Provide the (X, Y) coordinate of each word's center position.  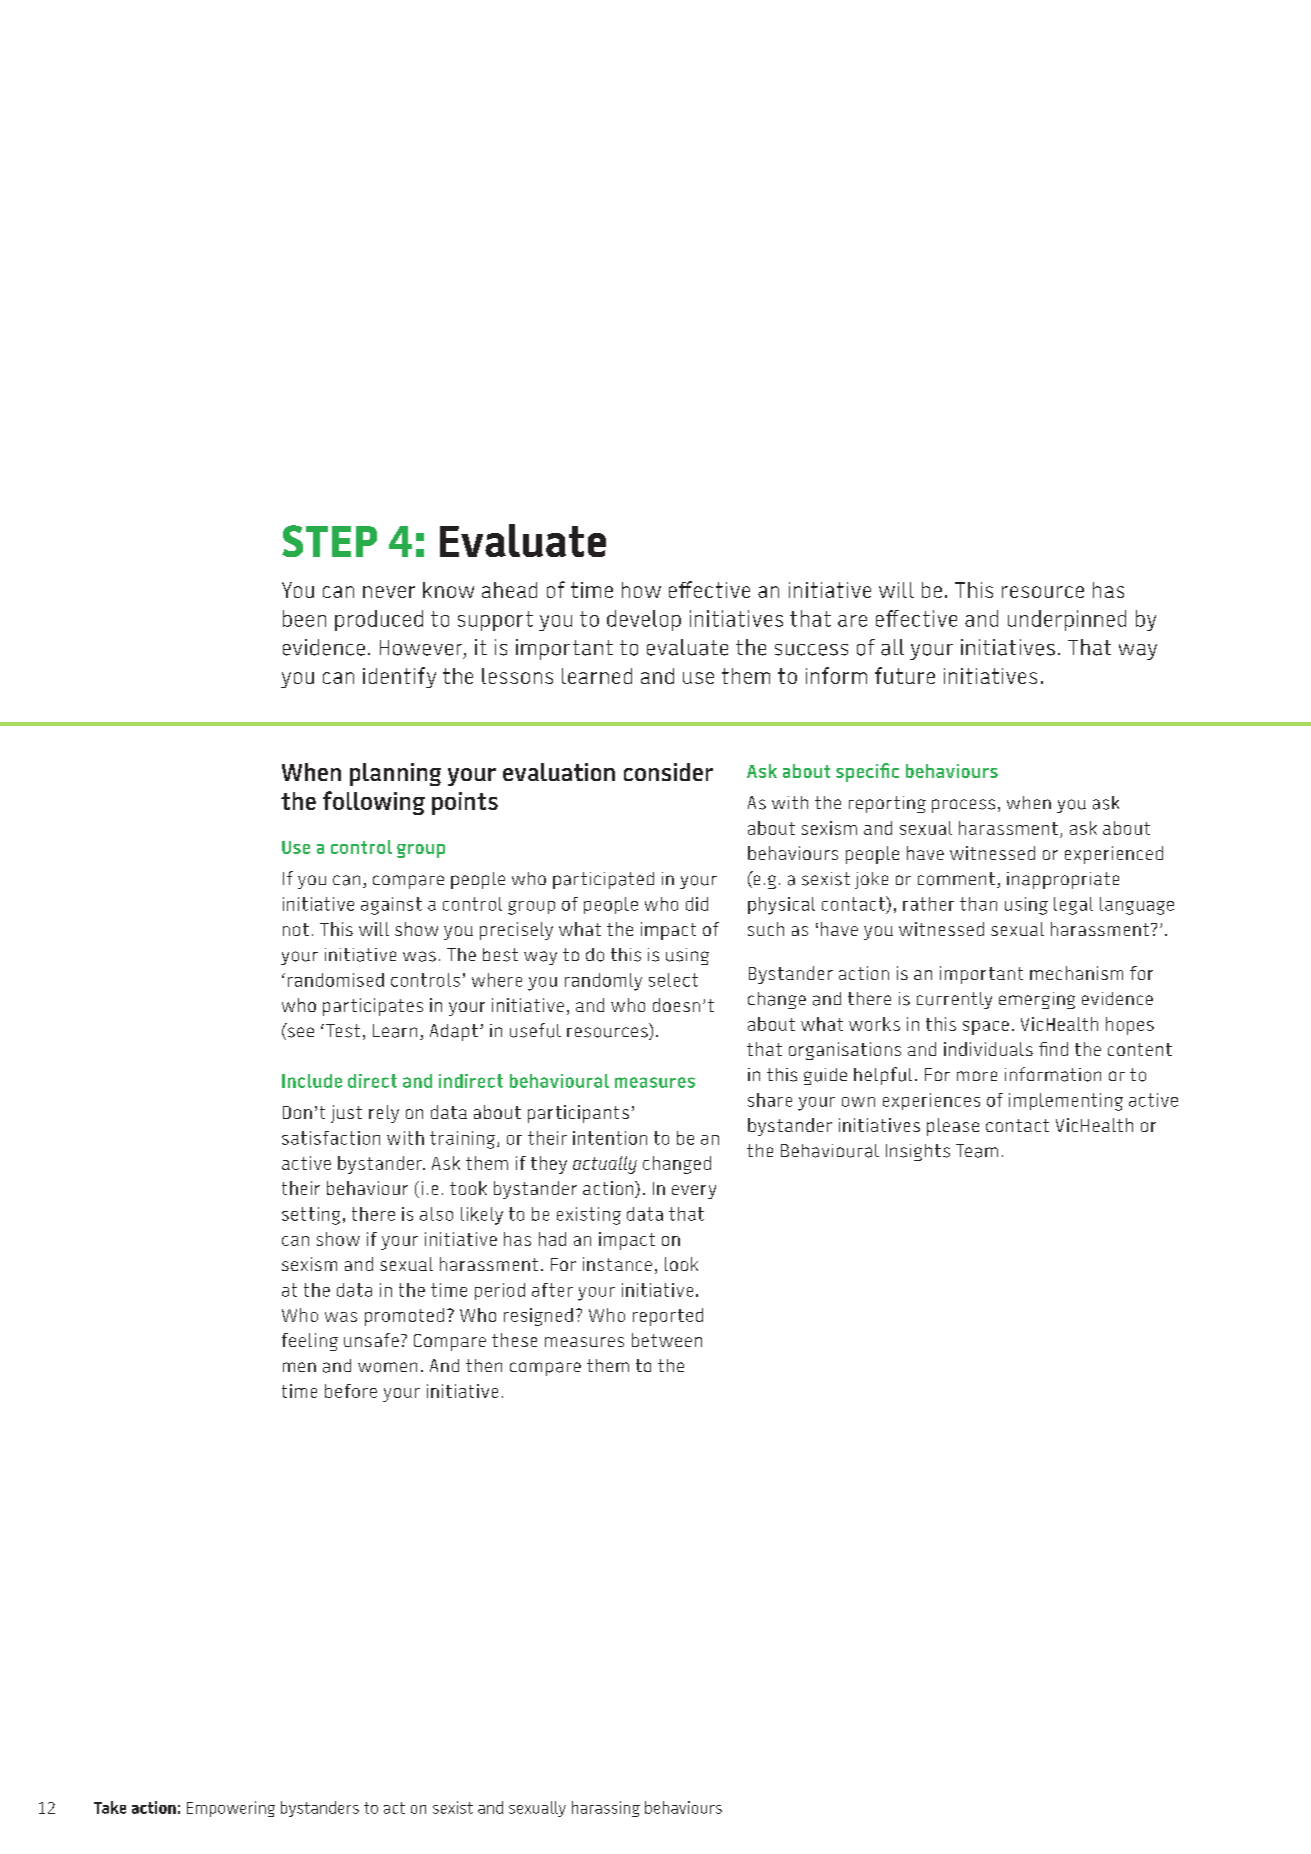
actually (605, 1165)
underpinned (1067, 620)
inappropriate (1063, 880)
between (667, 1340)
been (304, 618)
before (351, 1391)
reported (668, 1317)
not (296, 929)
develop (644, 620)
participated (603, 880)
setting (311, 1216)
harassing (606, 1809)
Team (977, 1151)
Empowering (231, 1809)
